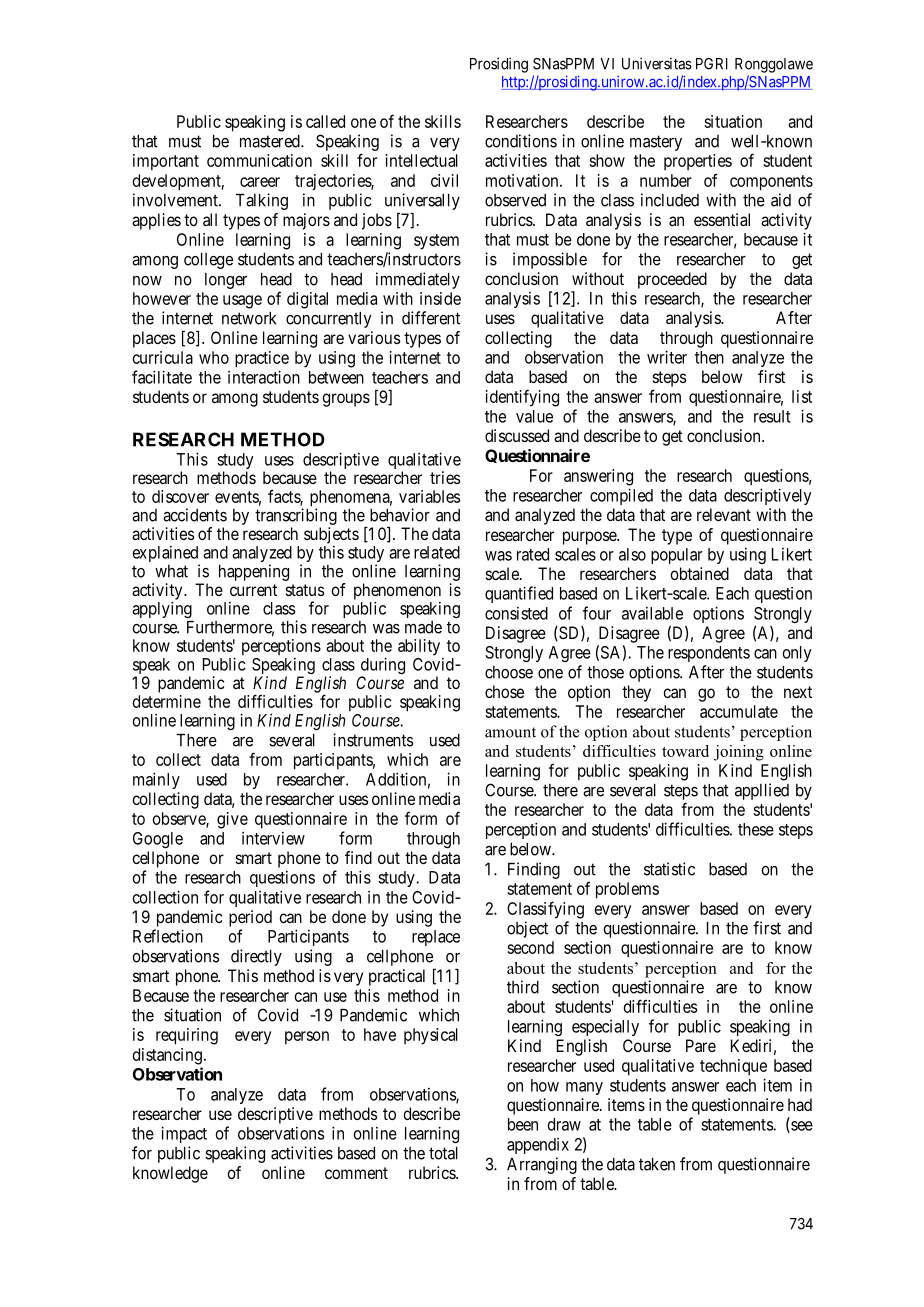 The width and height of the image is (924, 1307). Describe the element at coordinates (264, 377) in the image. I see `interaction` at that location.
